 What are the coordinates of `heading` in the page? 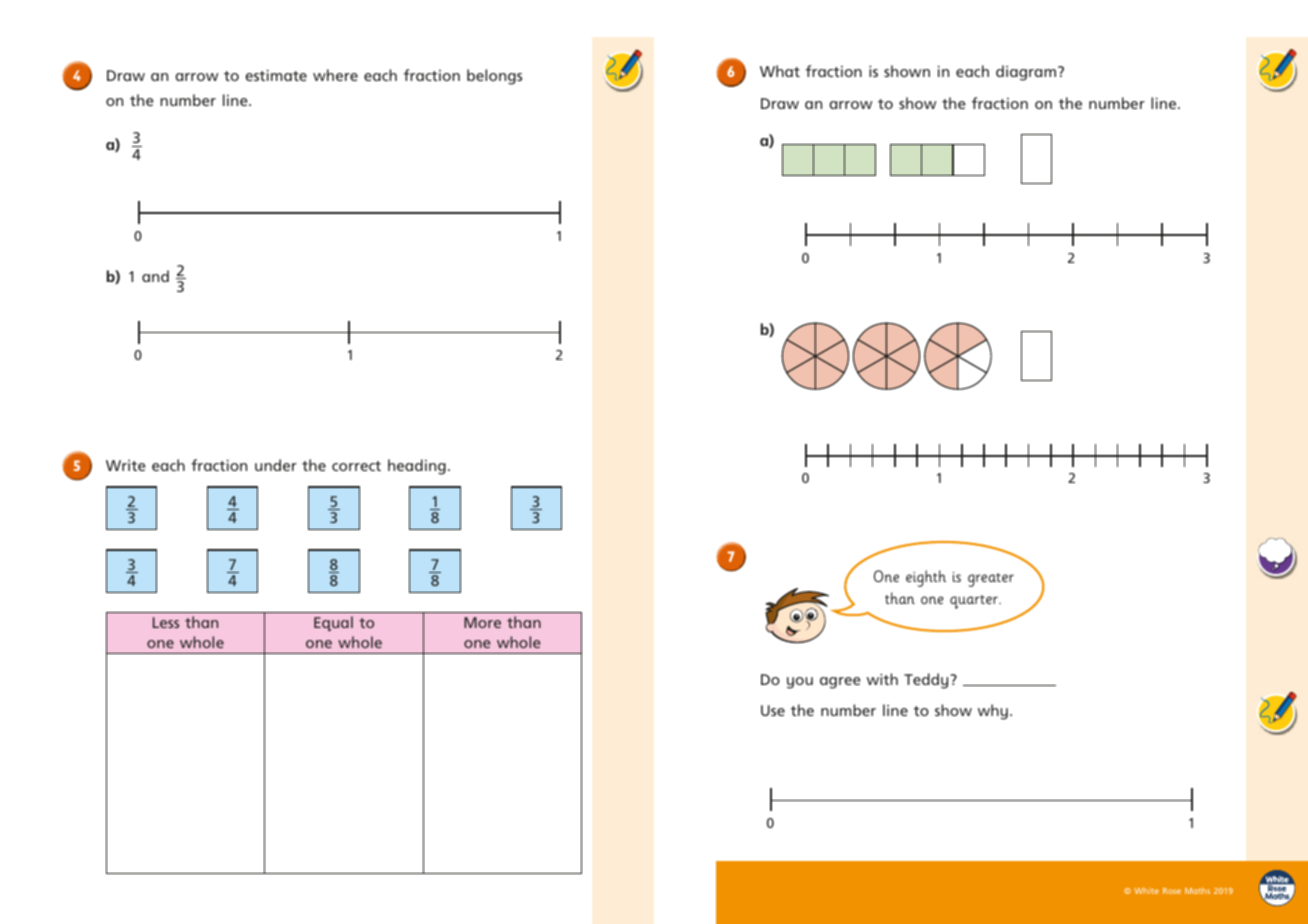 It's located at (417, 467).
